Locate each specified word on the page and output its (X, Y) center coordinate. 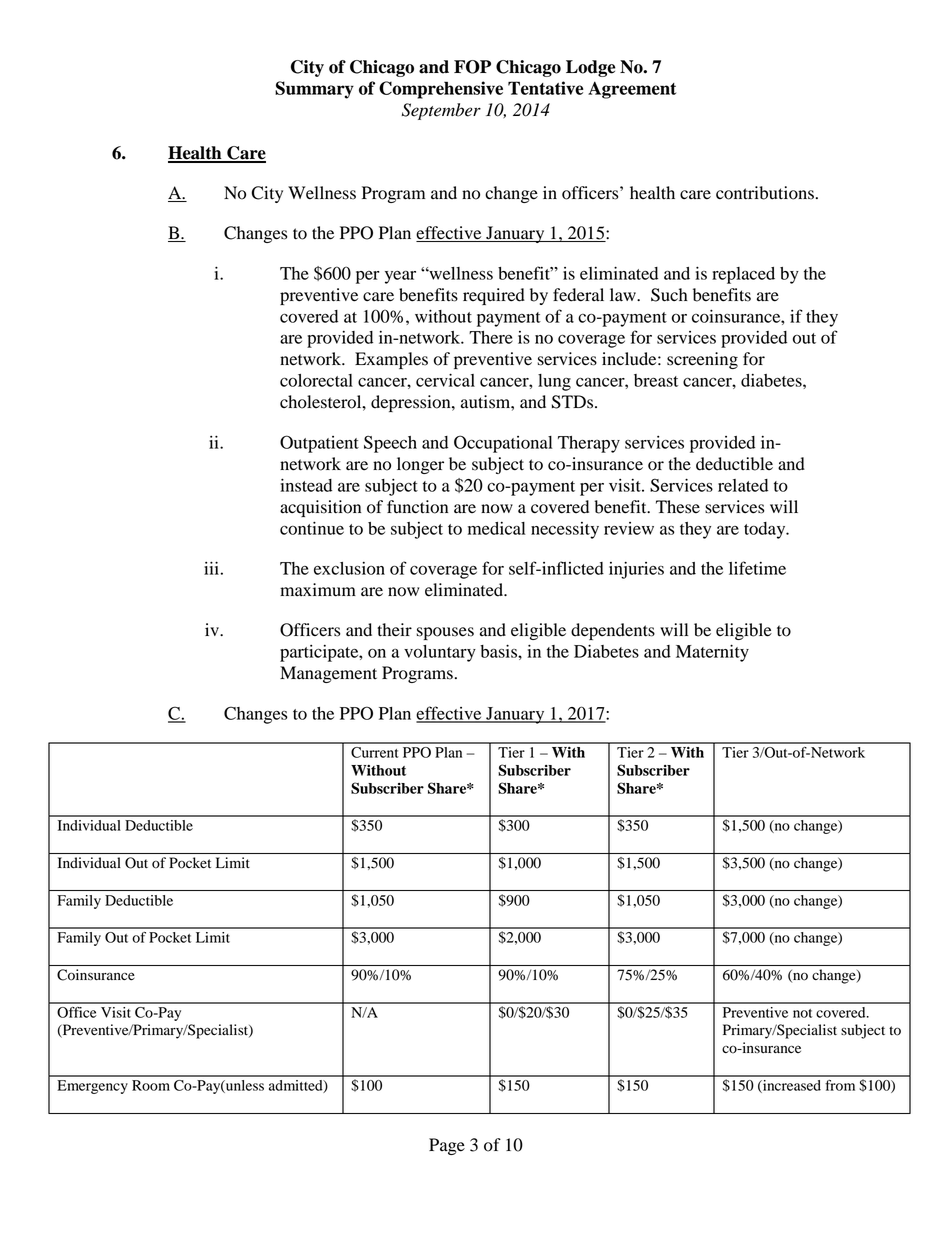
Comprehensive (441, 90)
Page (447, 1146)
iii (211, 568)
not (802, 1013)
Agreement (632, 90)
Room (151, 1085)
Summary (314, 90)
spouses (445, 633)
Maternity (712, 653)
